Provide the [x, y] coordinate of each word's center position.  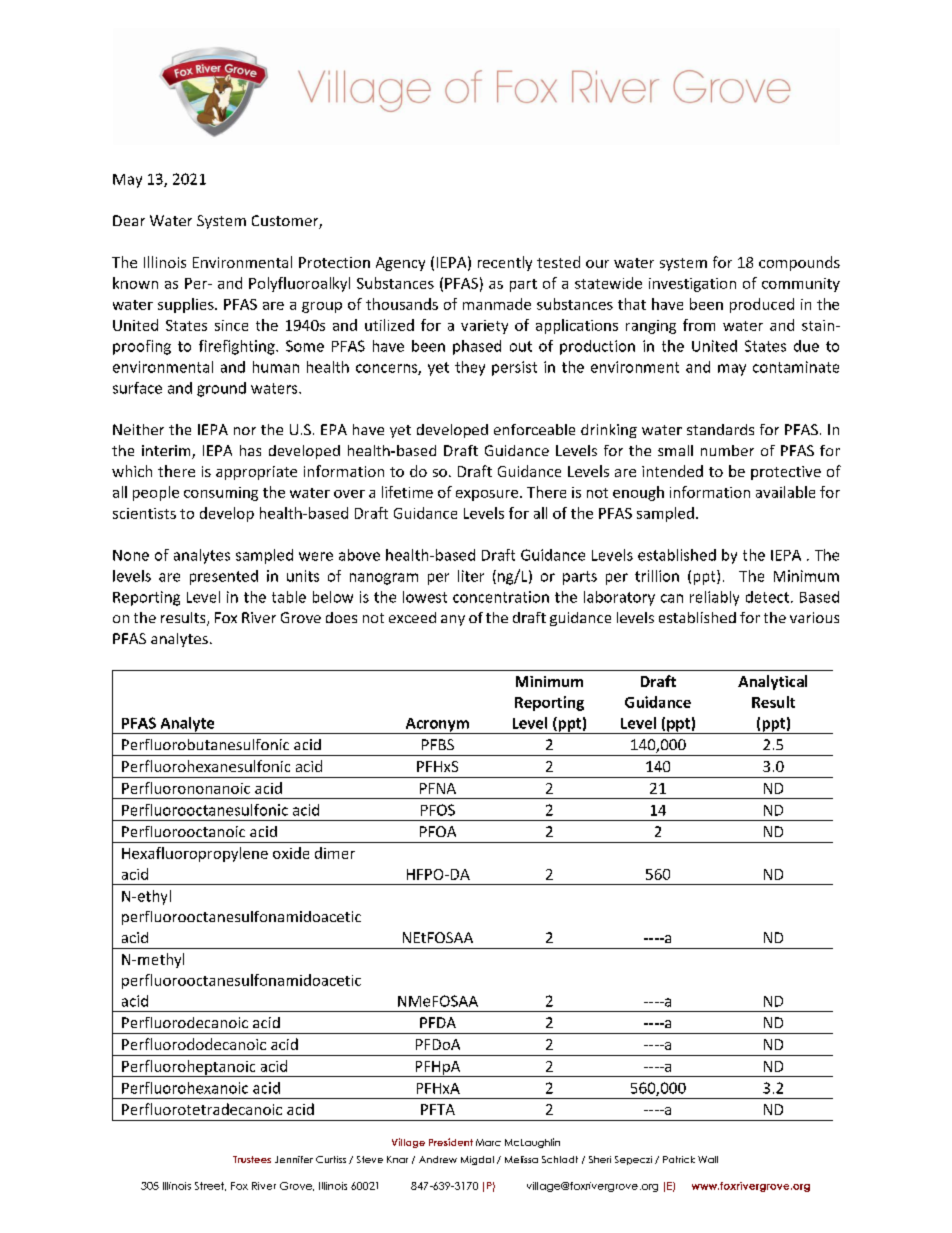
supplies [187, 305]
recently [505, 263]
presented [224, 577]
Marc [488, 1142]
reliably [714, 598]
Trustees [252, 1159]
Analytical [772, 682]
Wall [708, 1159]
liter [471, 576]
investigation [692, 285]
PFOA [438, 831]
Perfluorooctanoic [183, 831]
